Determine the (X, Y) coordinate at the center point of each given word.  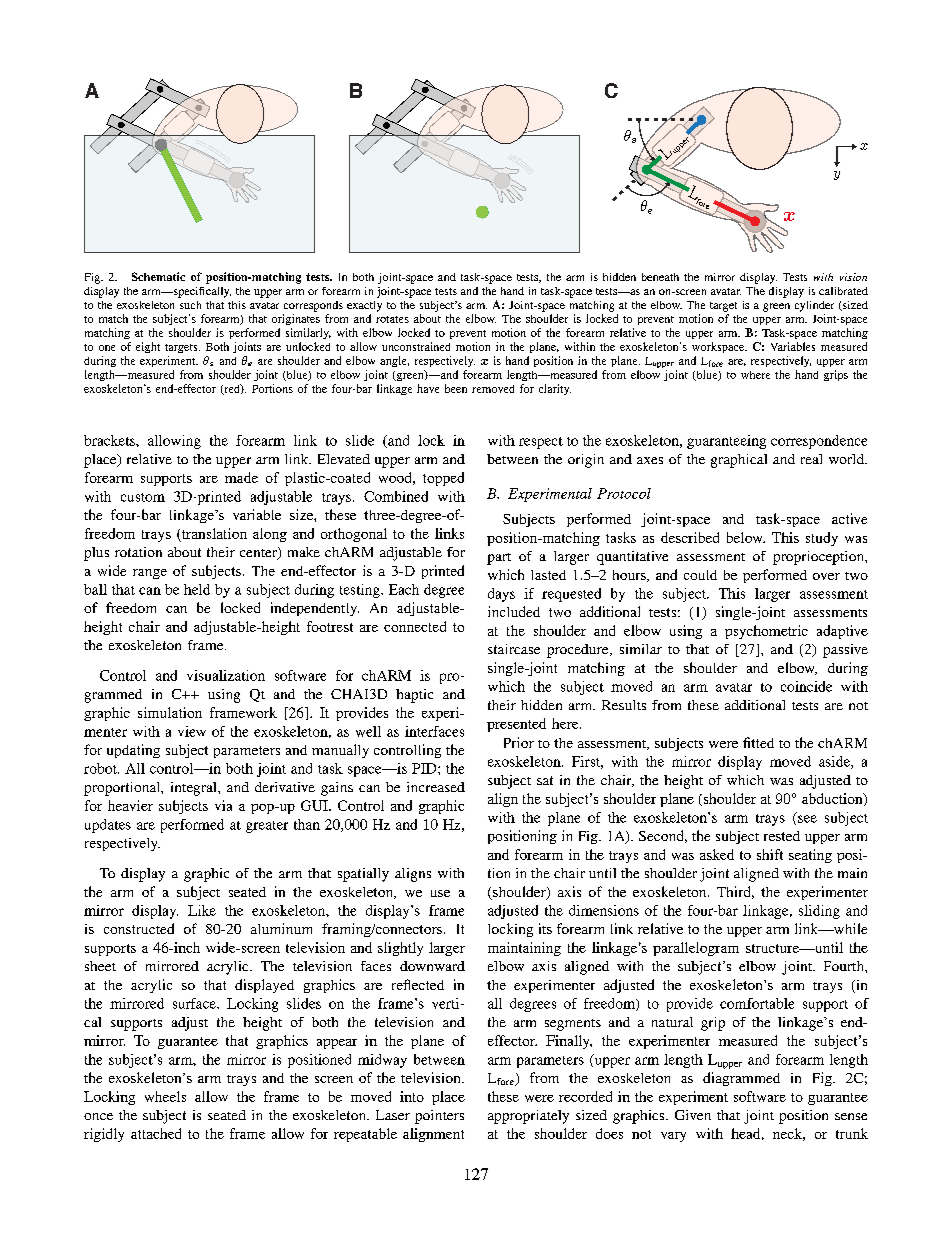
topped (443, 479)
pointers (439, 1117)
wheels (165, 1096)
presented (516, 725)
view (192, 731)
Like (202, 910)
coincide (806, 686)
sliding (819, 912)
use (440, 893)
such (190, 305)
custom (143, 497)
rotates (392, 319)
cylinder (814, 306)
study (822, 539)
